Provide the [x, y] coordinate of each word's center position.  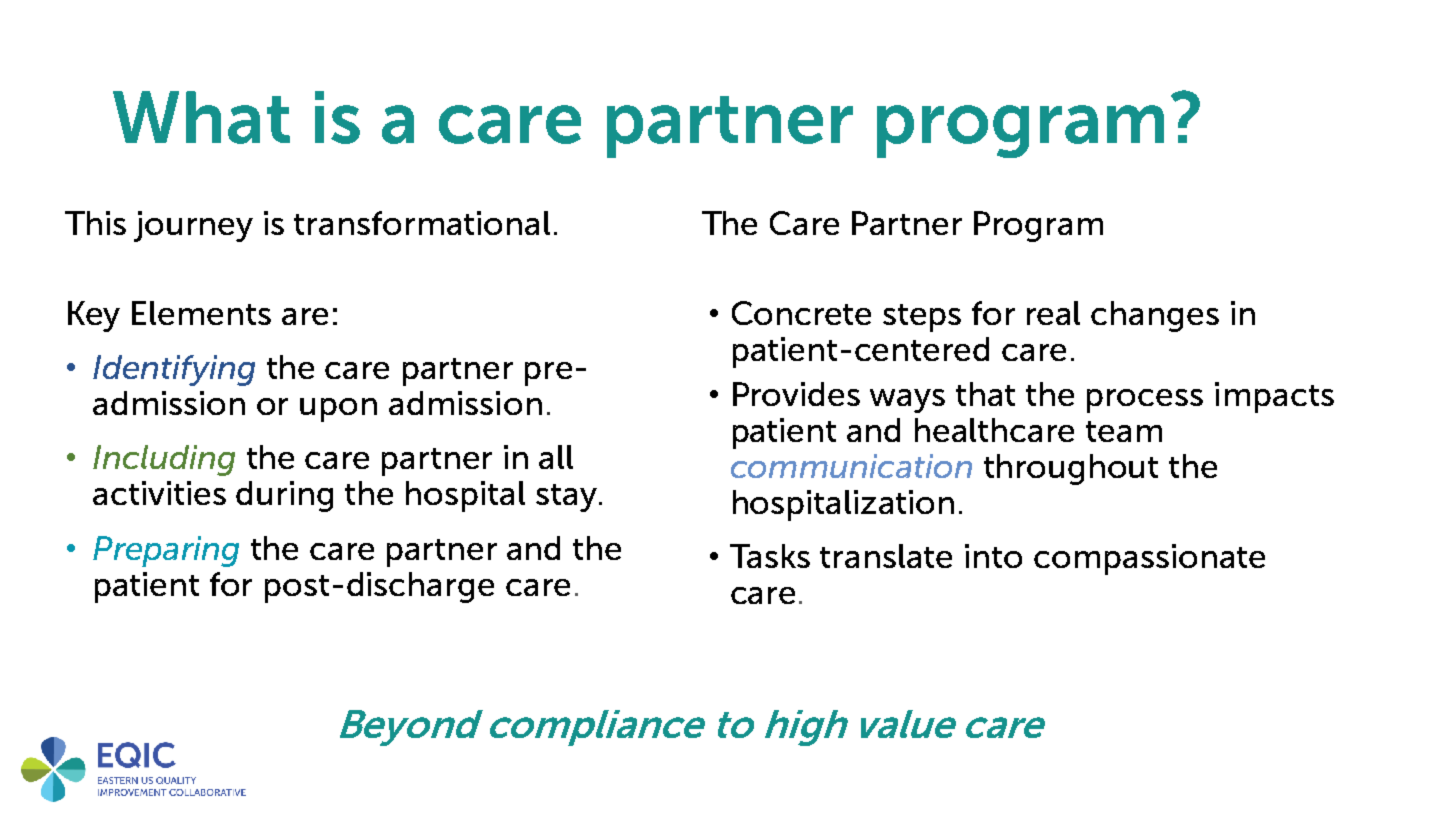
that [985, 394]
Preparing [166, 551]
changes [1155, 316]
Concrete [801, 313]
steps [922, 318]
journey [193, 226]
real [1053, 313]
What [201, 117]
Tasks [770, 556]
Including [164, 460]
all [556, 457]
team [1124, 431]
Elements [201, 313]
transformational [422, 223]
